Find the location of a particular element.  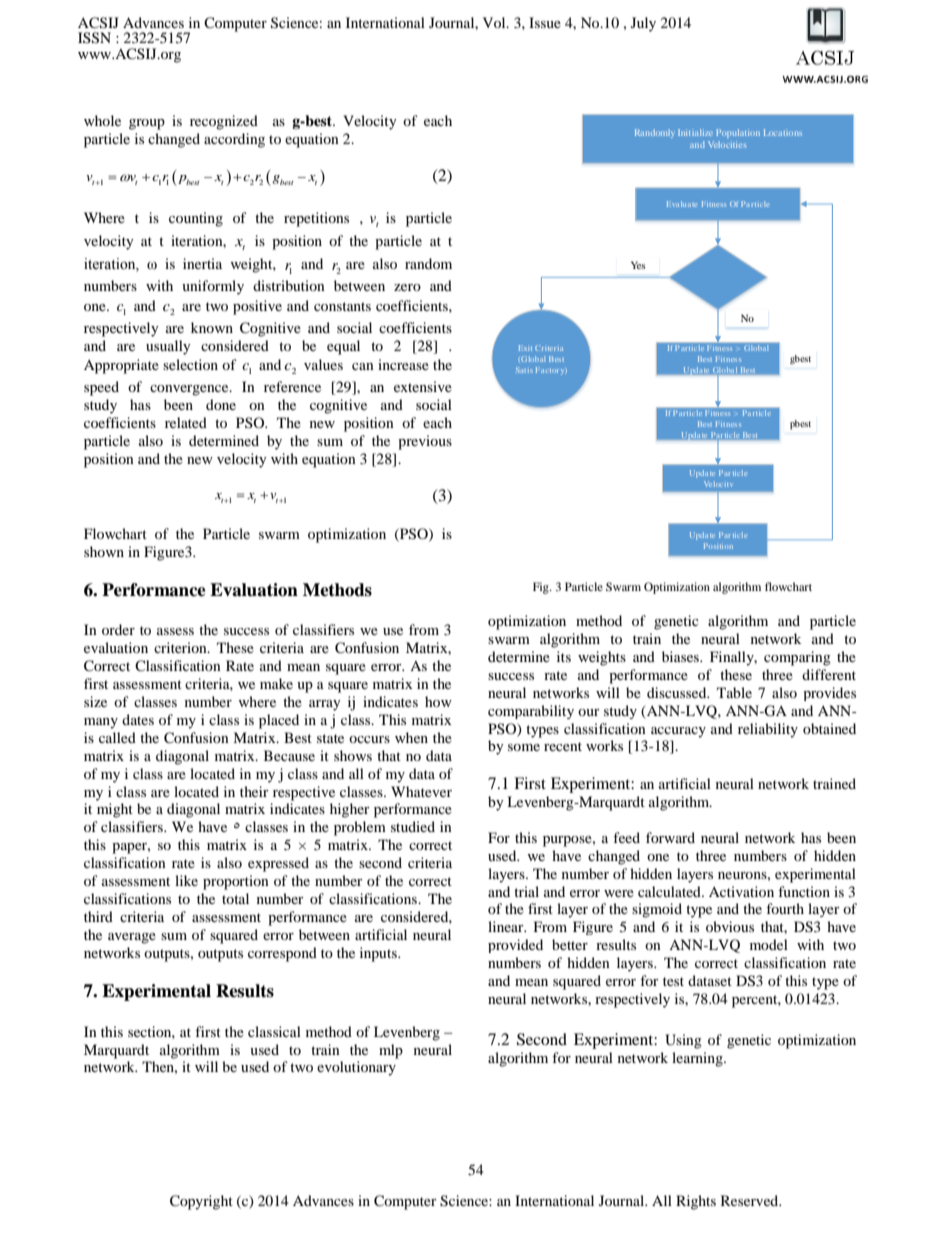

its is located at coordinates (564, 656).
